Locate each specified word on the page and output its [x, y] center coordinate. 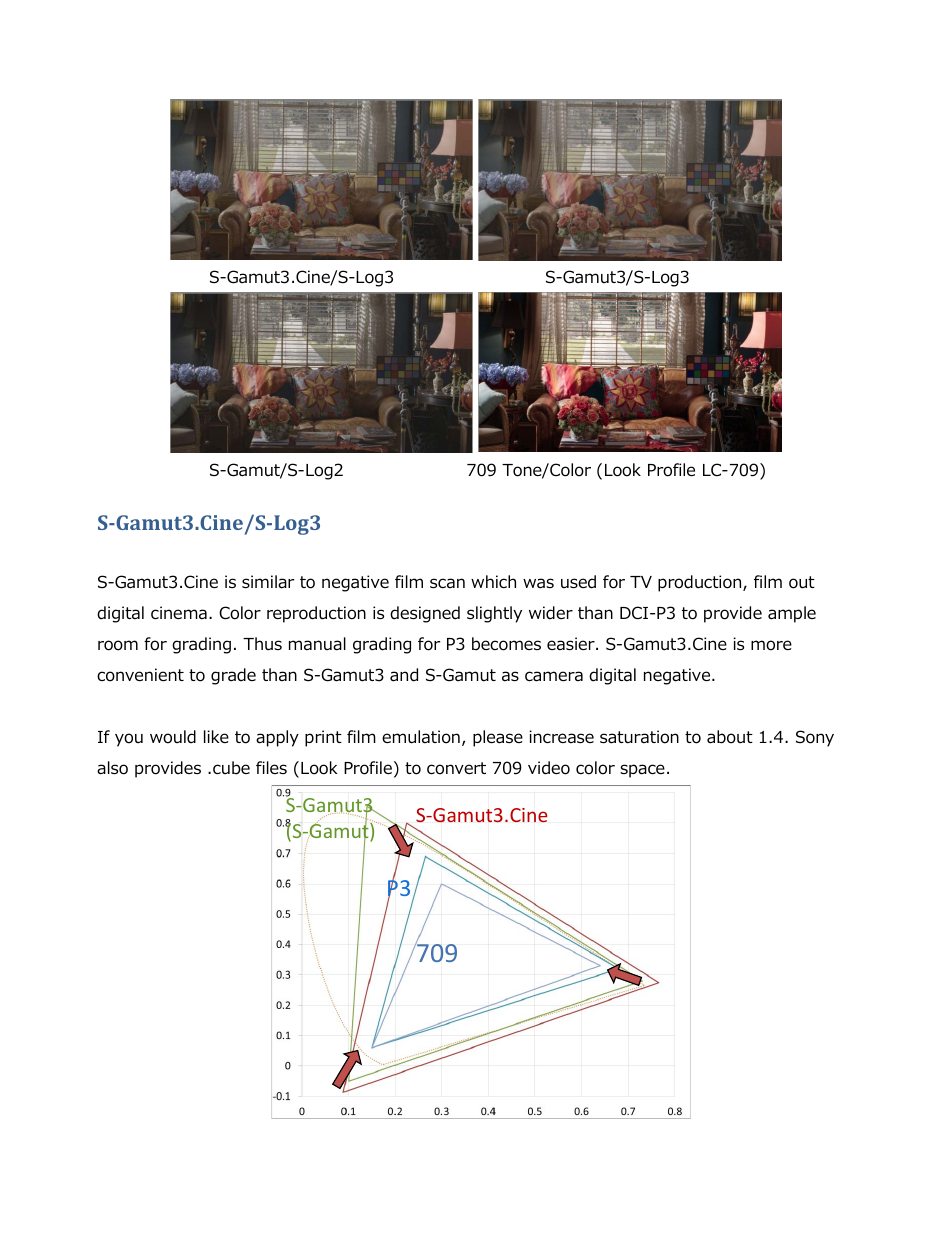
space [642, 771]
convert [456, 768]
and [404, 675]
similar [268, 582]
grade [233, 676]
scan [447, 583]
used [578, 582]
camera [554, 676]
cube [231, 768]
